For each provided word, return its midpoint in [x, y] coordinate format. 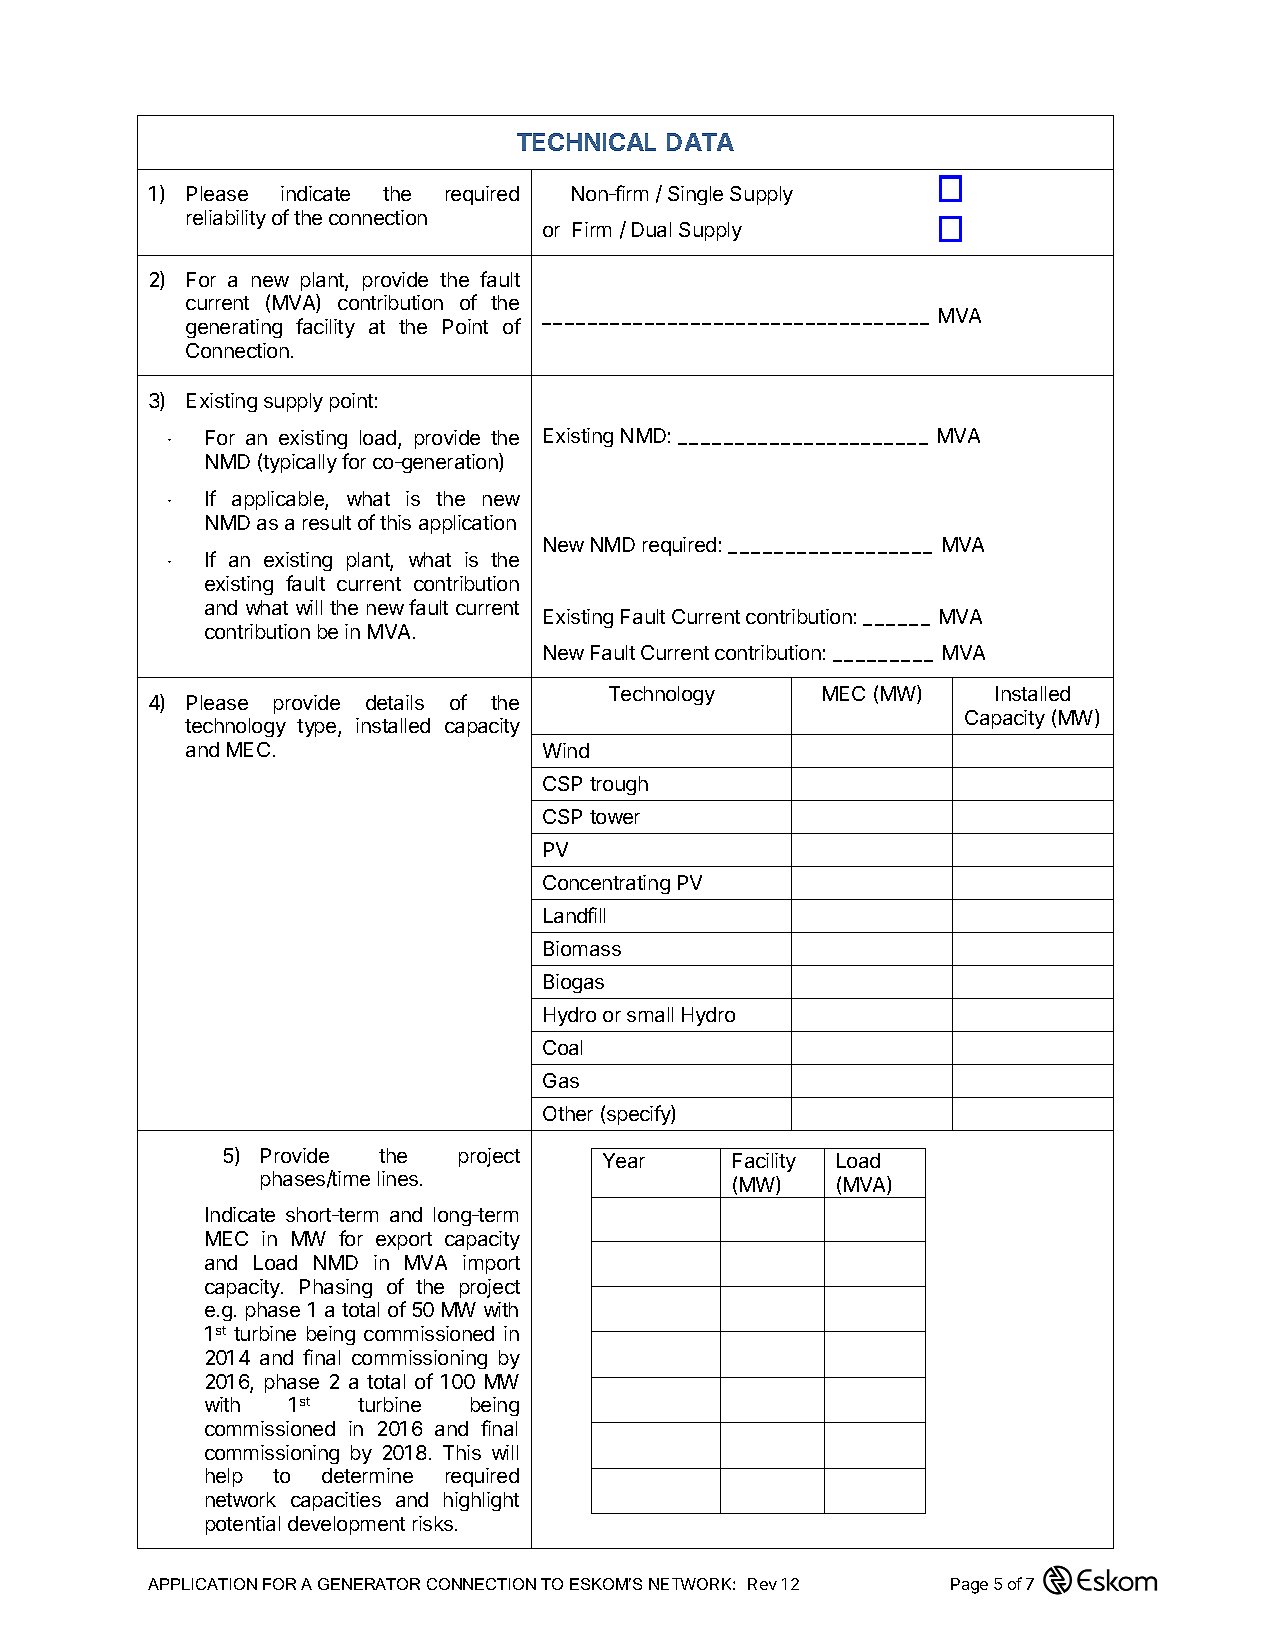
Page [969, 1586]
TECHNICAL [586, 142]
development [346, 1525]
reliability [226, 219]
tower [615, 817]
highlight [481, 1501]
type [318, 728]
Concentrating [606, 884]
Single [695, 195]
